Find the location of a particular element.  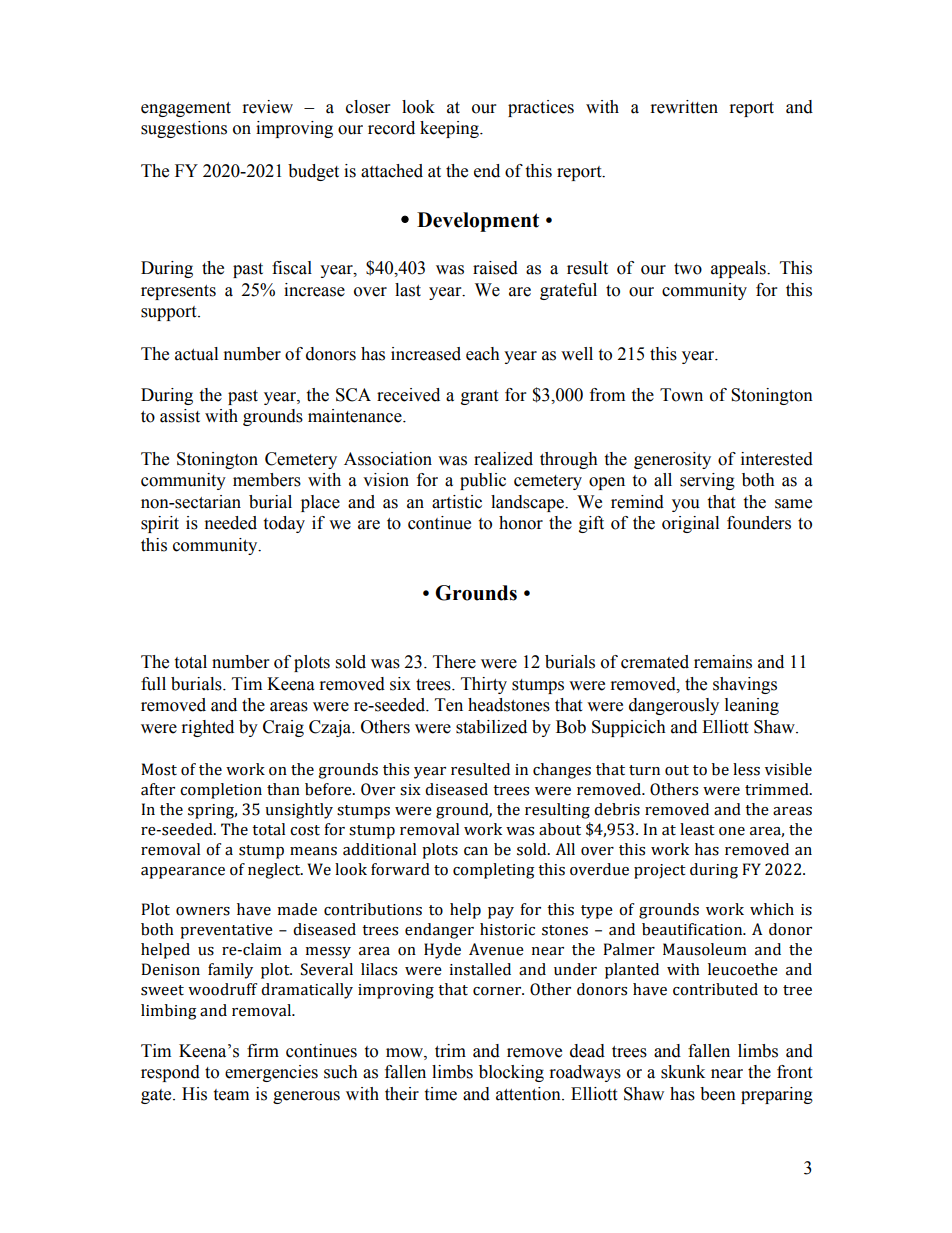

team is located at coordinates (231, 1095).
